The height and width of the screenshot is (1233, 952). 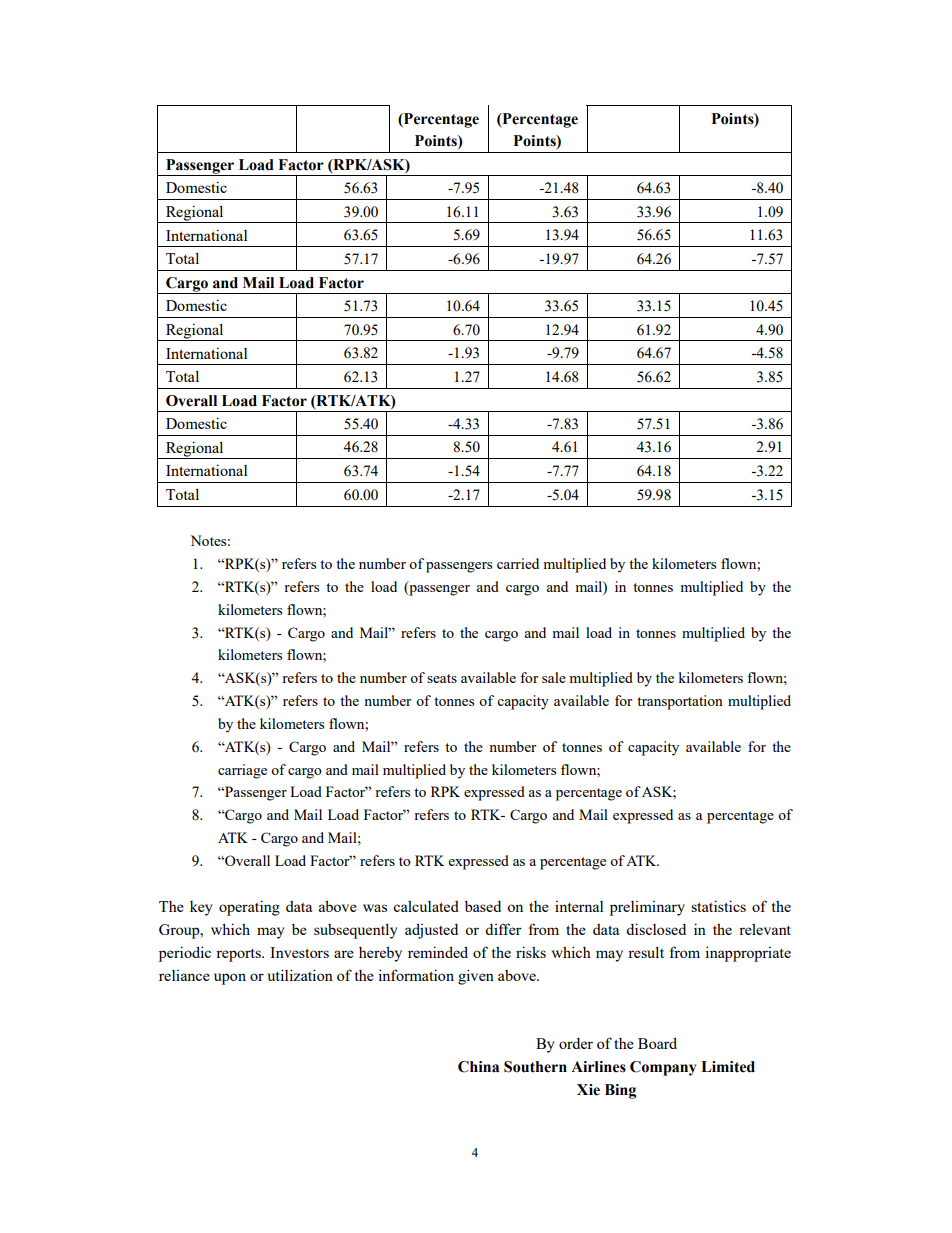 I want to click on reminded, so click(x=438, y=952).
